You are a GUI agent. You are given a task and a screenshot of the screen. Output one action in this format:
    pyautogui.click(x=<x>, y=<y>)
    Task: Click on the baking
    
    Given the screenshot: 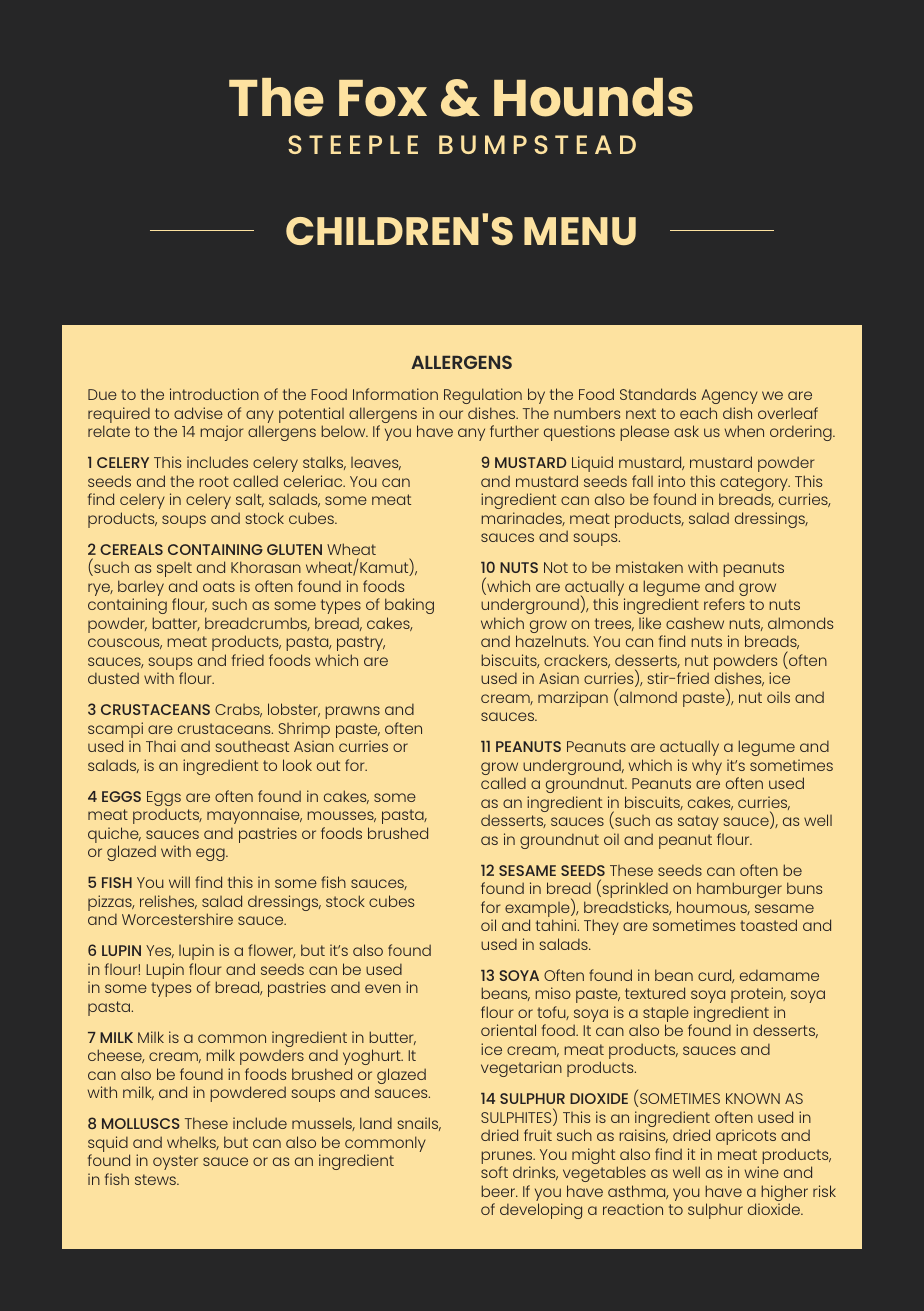 What is the action you would take?
    pyautogui.click(x=409, y=608)
